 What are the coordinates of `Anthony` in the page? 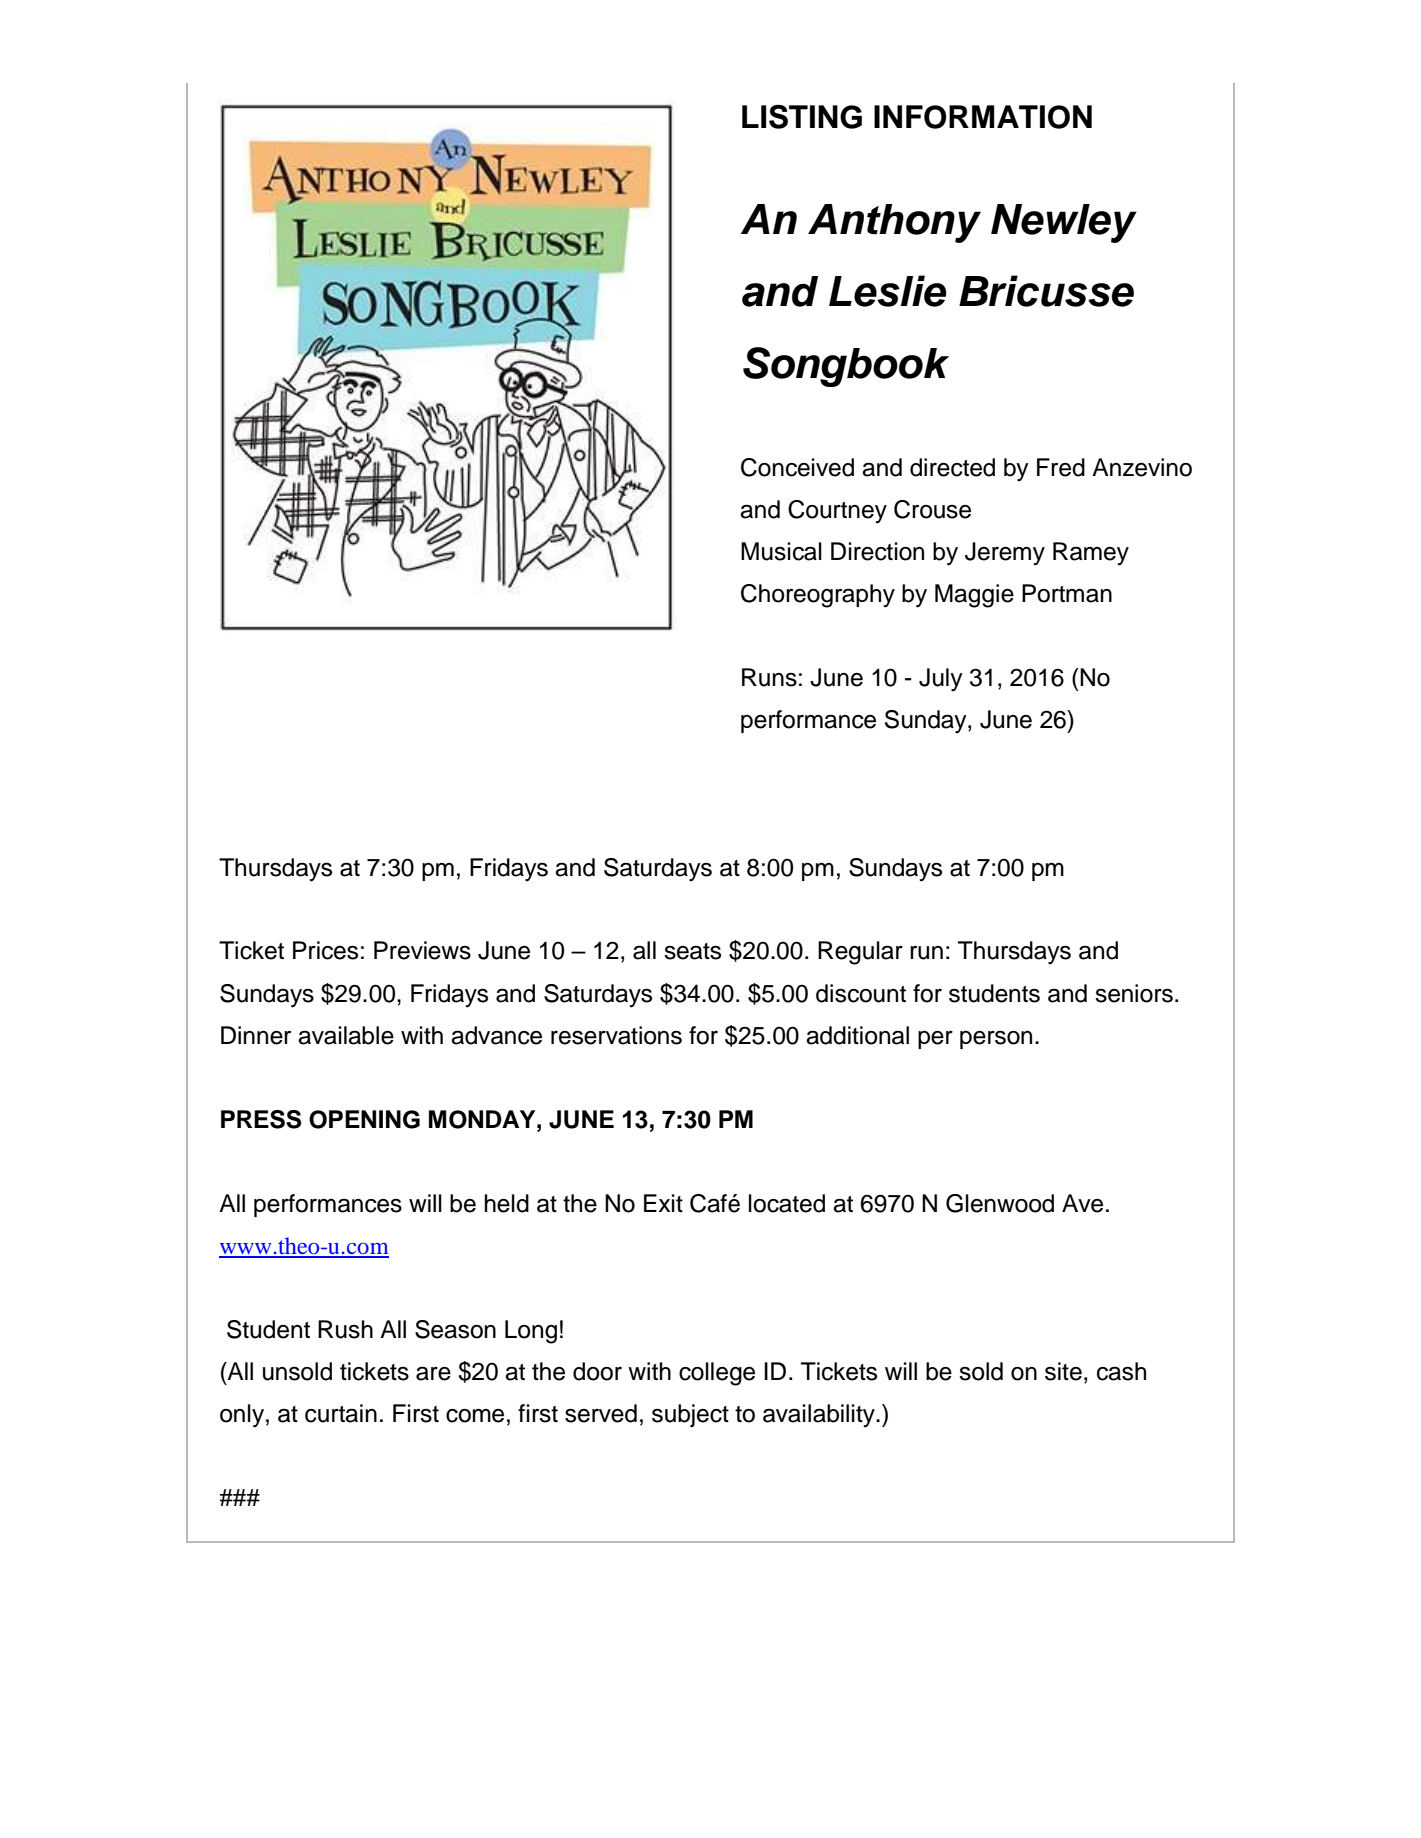 It's located at (894, 223).
